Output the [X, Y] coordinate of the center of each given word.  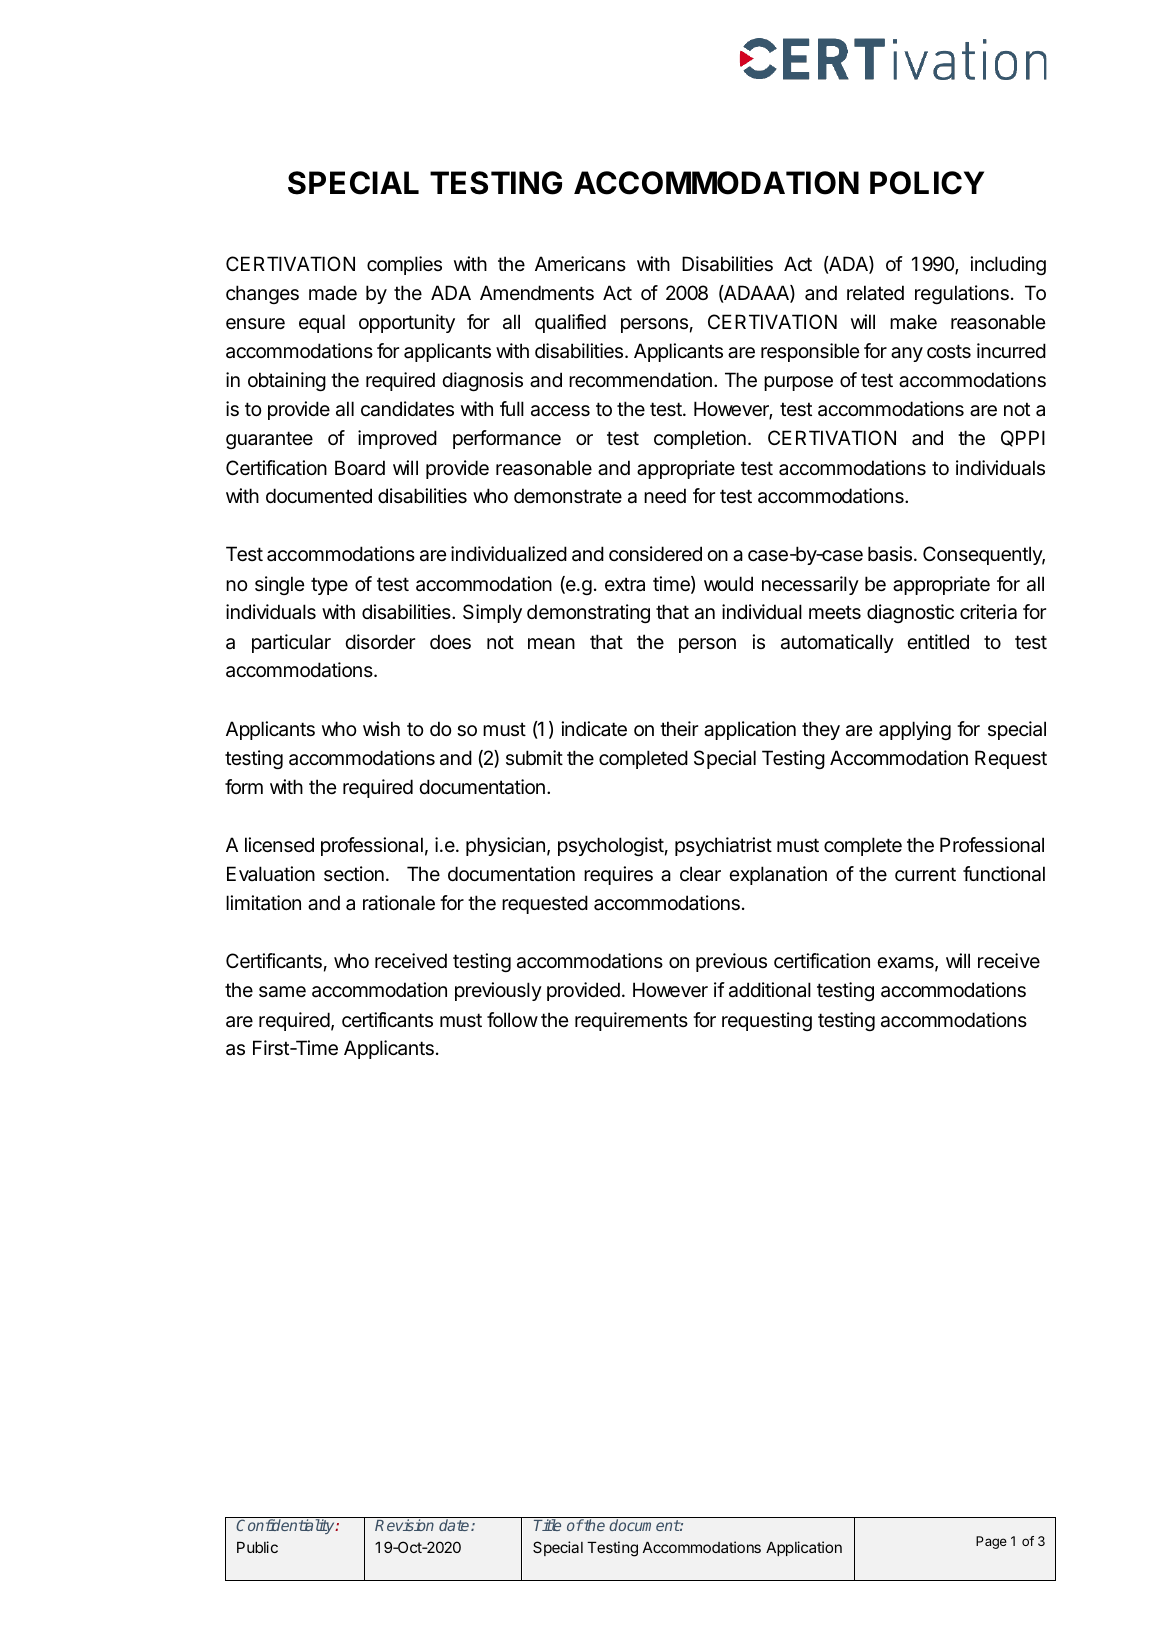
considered [655, 554]
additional [770, 990]
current [925, 874]
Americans [580, 264]
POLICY [927, 183]
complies [404, 265]
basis [890, 554]
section [354, 874]
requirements [631, 1021]
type [329, 586]
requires [618, 875]
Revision [404, 1525]
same [282, 992]
